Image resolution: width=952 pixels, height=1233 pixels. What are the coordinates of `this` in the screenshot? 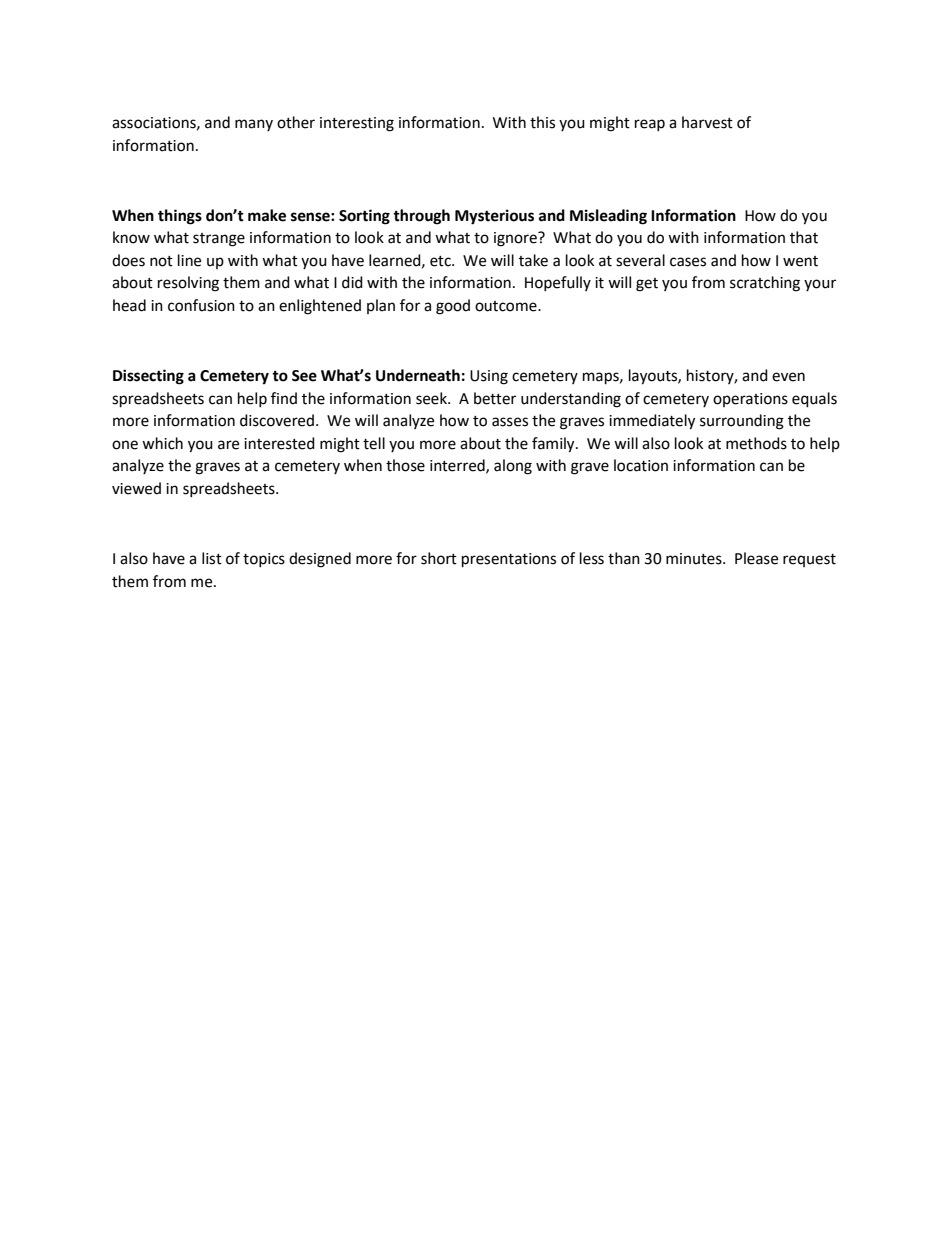 It's located at (542, 122).
